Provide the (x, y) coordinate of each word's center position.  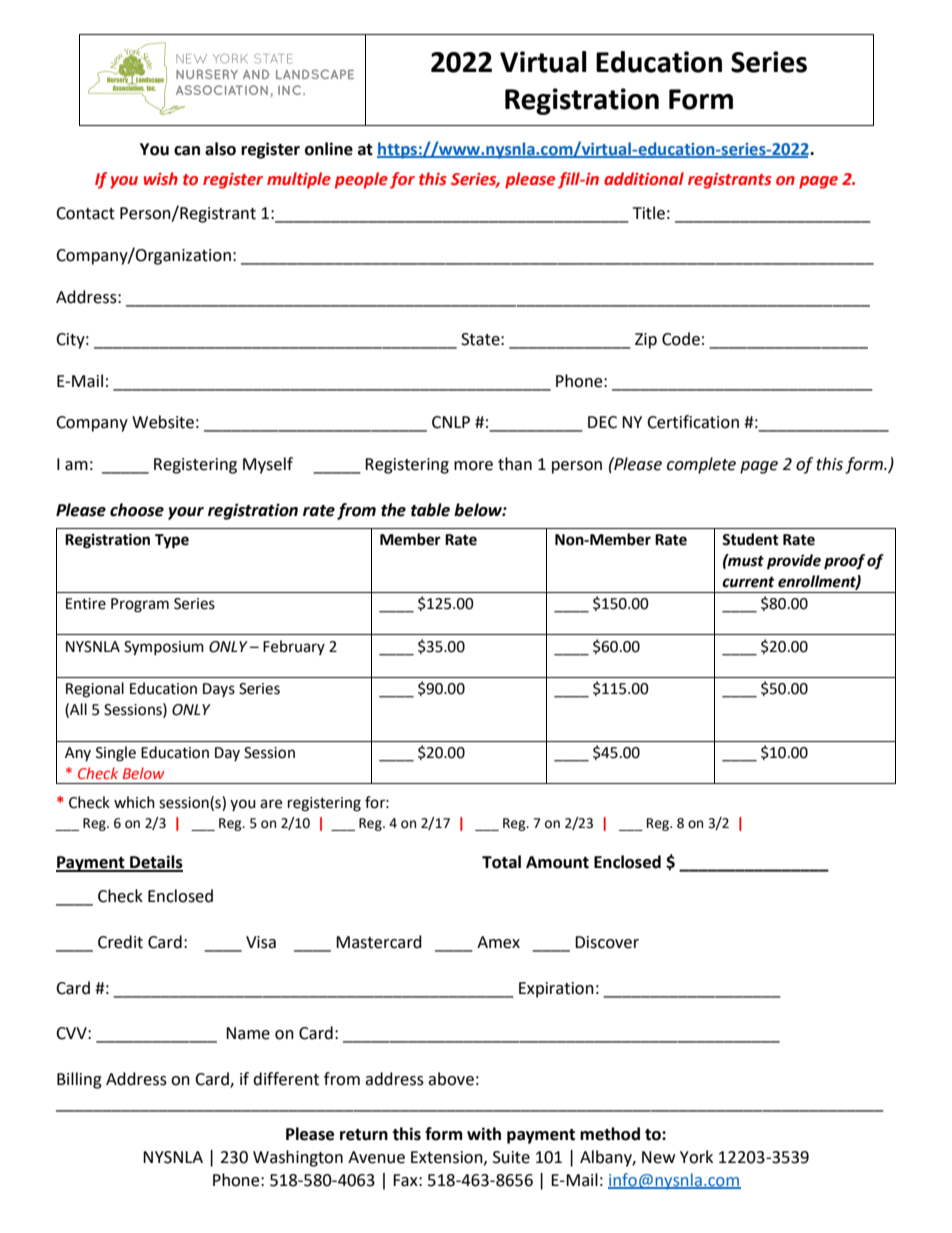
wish (161, 179)
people (361, 180)
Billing (79, 1080)
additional (644, 179)
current (748, 582)
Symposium (164, 648)
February (294, 647)
